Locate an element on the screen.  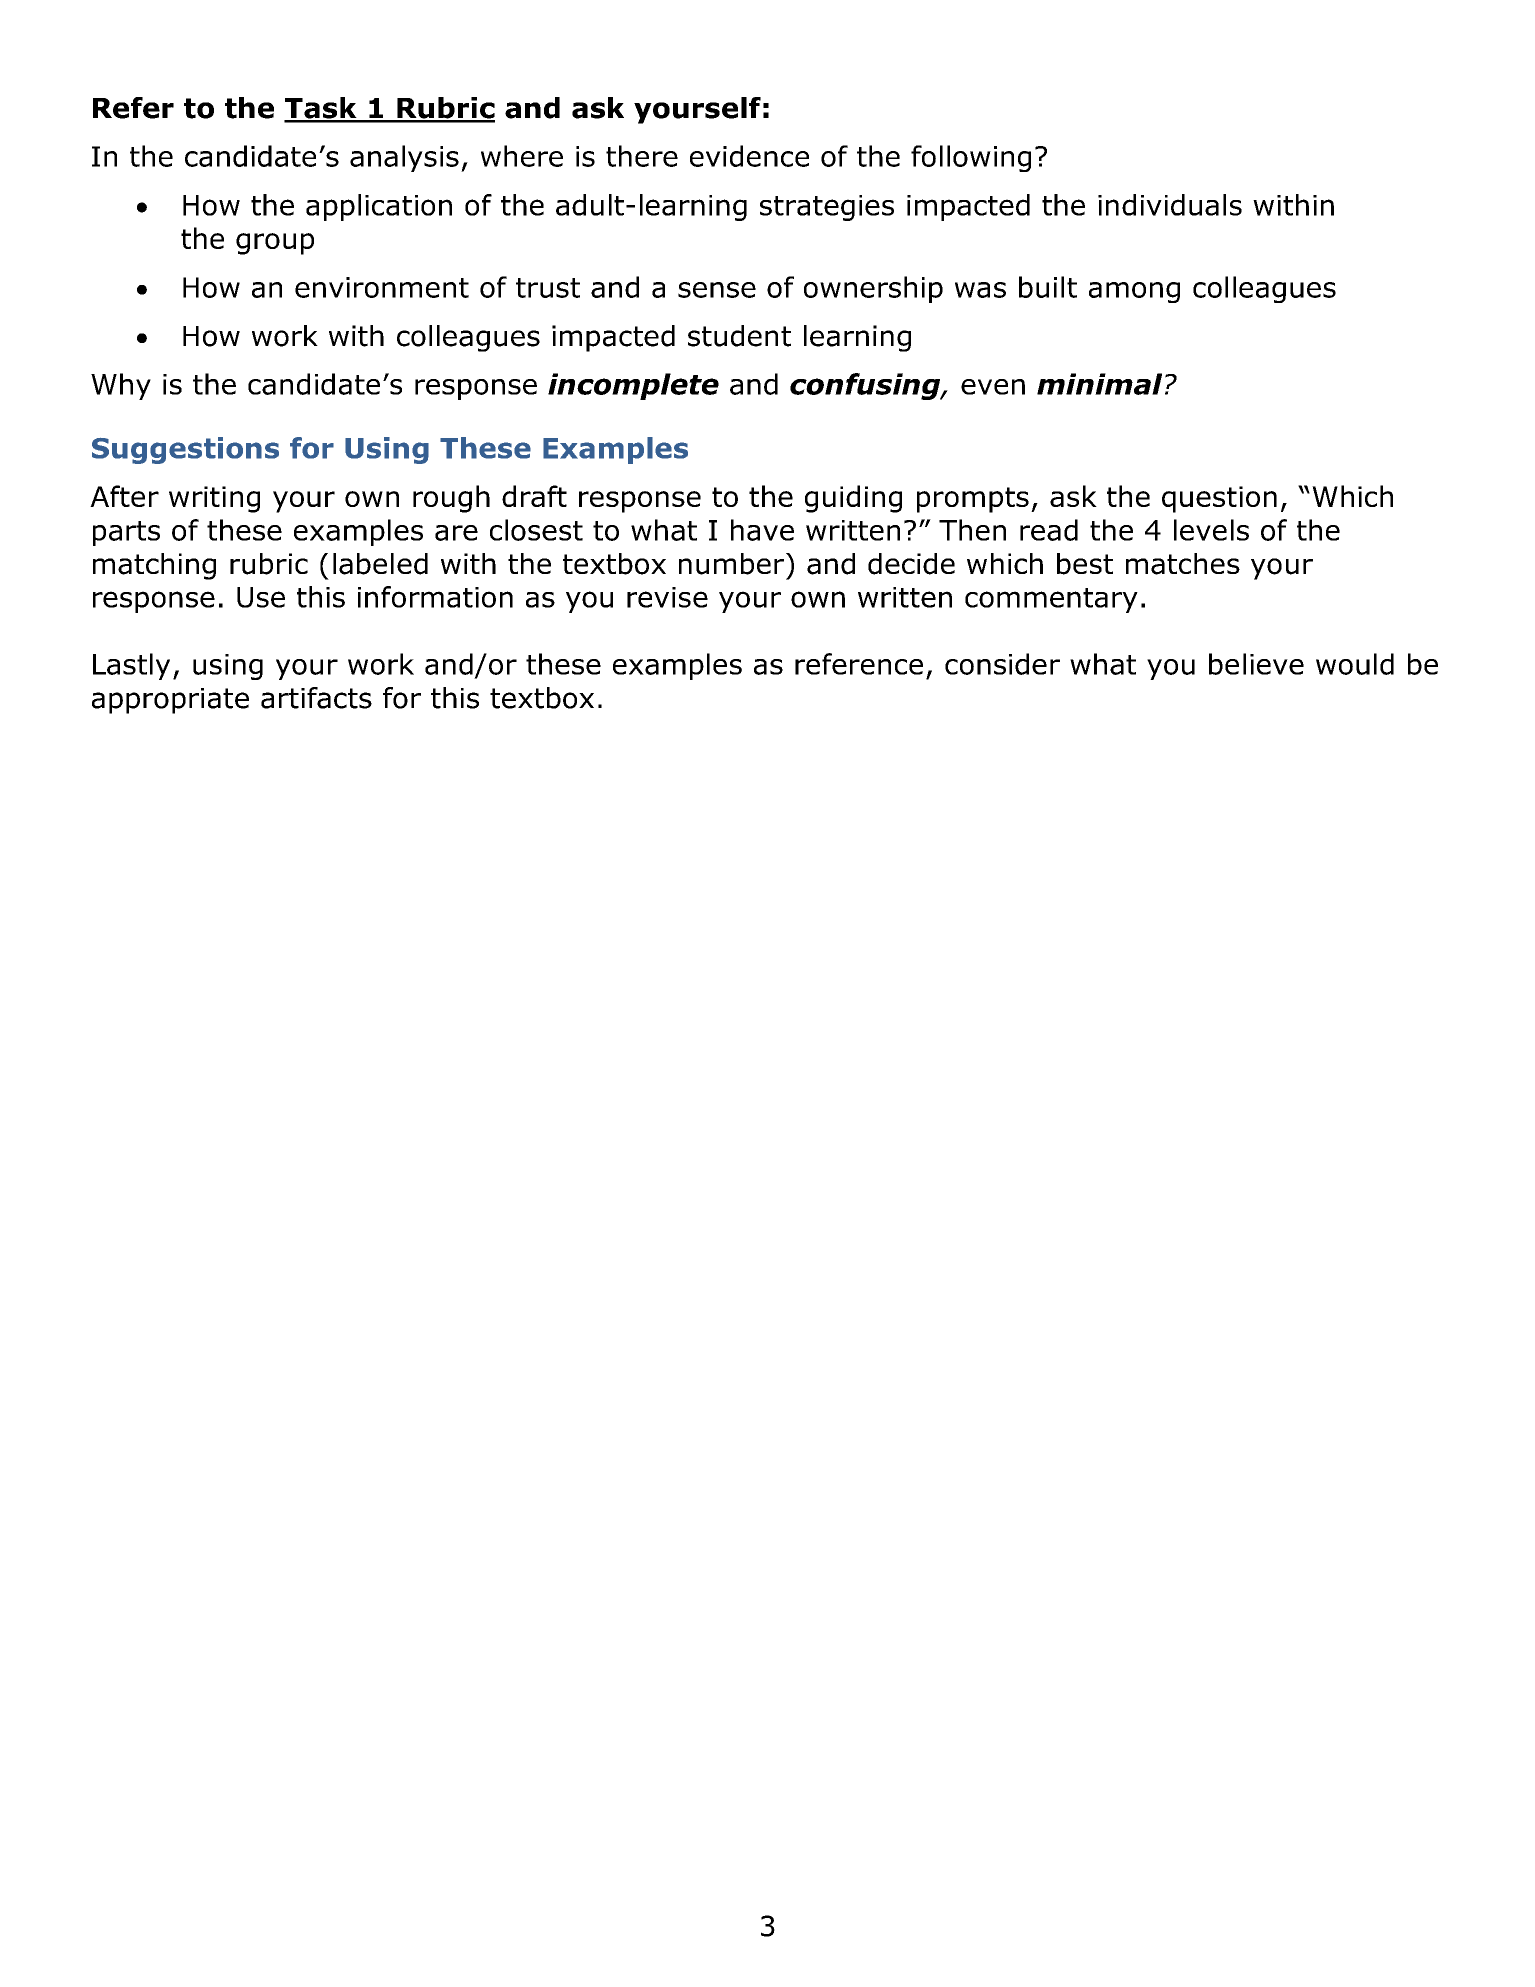
student is located at coordinates (739, 336).
